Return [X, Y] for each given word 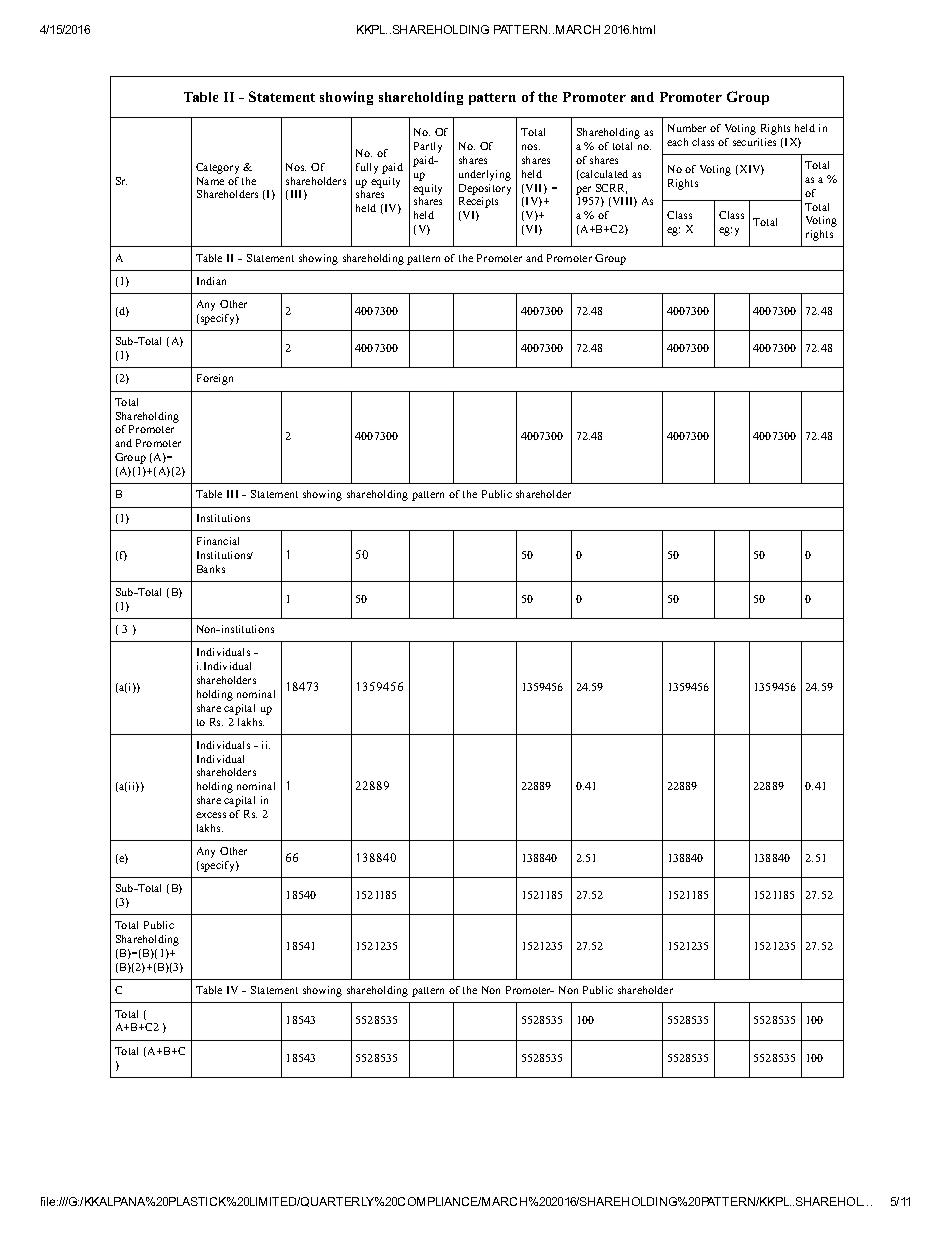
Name [210, 181]
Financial [218, 541]
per [583, 190]
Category [217, 168]
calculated [603, 175]
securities [754, 142]
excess [211, 815]
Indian [211, 281]
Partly [428, 147]
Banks [211, 569]
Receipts [478, 202]
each [677, 142]
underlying [485, 175]
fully [367, 168]
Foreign [215, 379]
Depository [485, 189]
